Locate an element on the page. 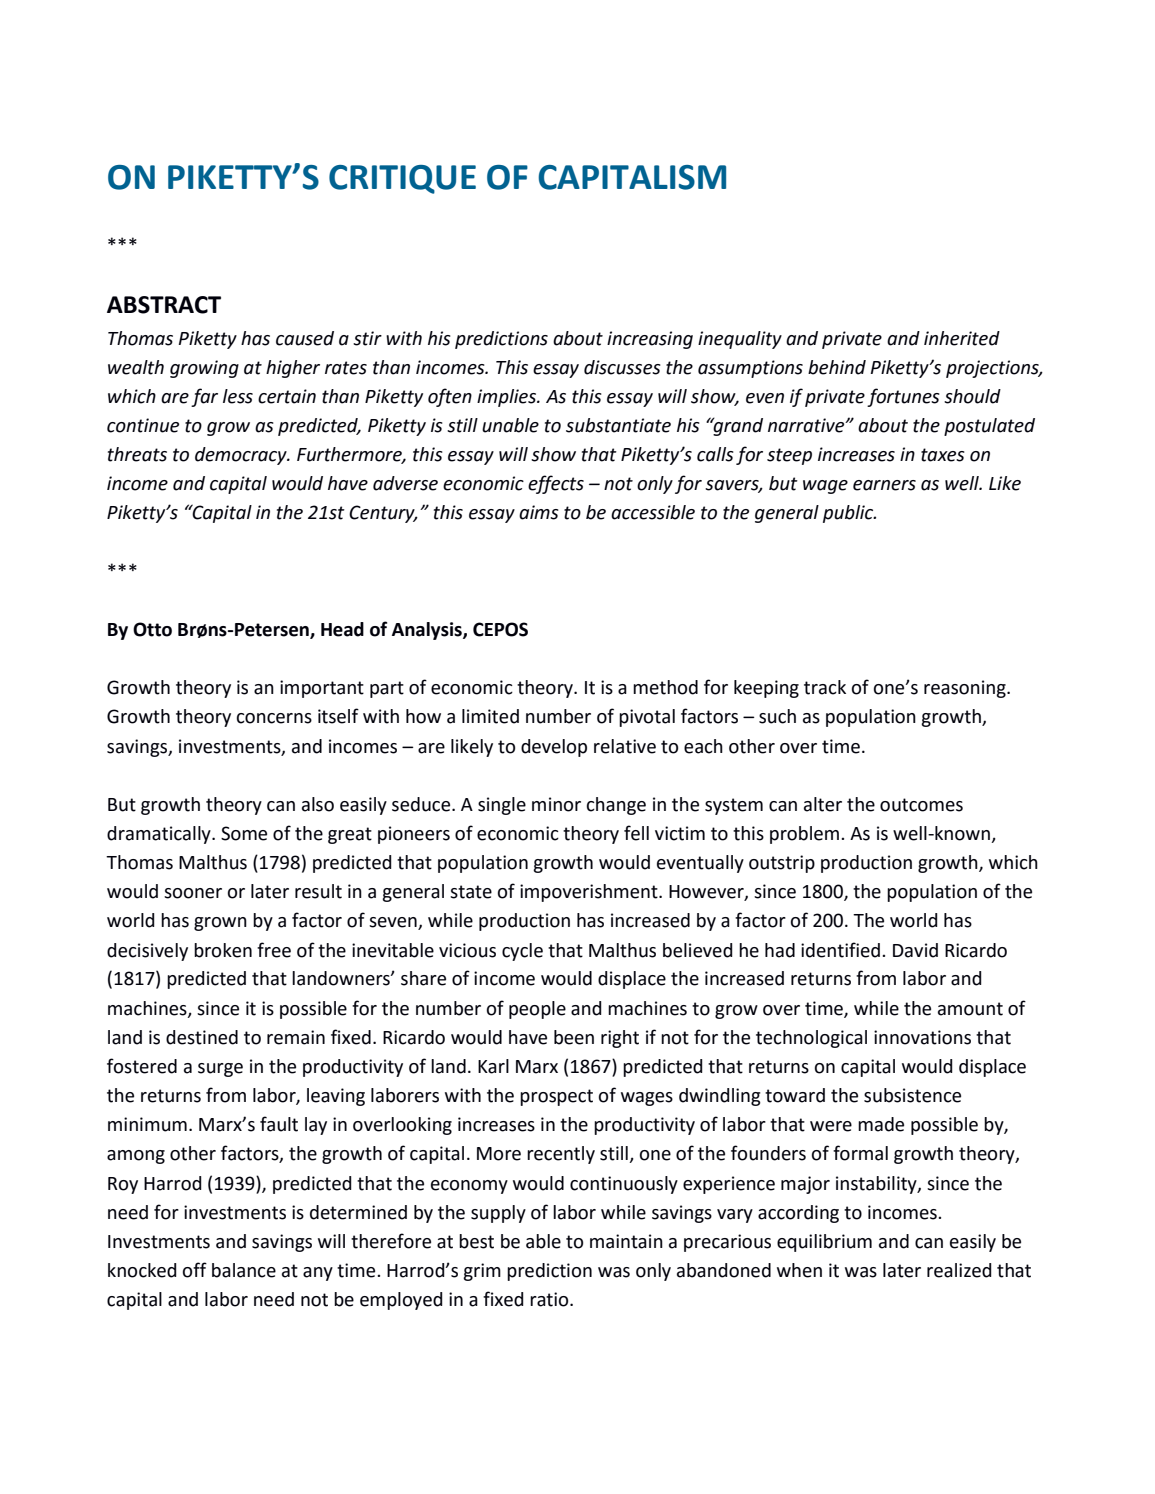 The height and width of the document is (1494, 1155). inherited is located at coordinates (962, 338).
